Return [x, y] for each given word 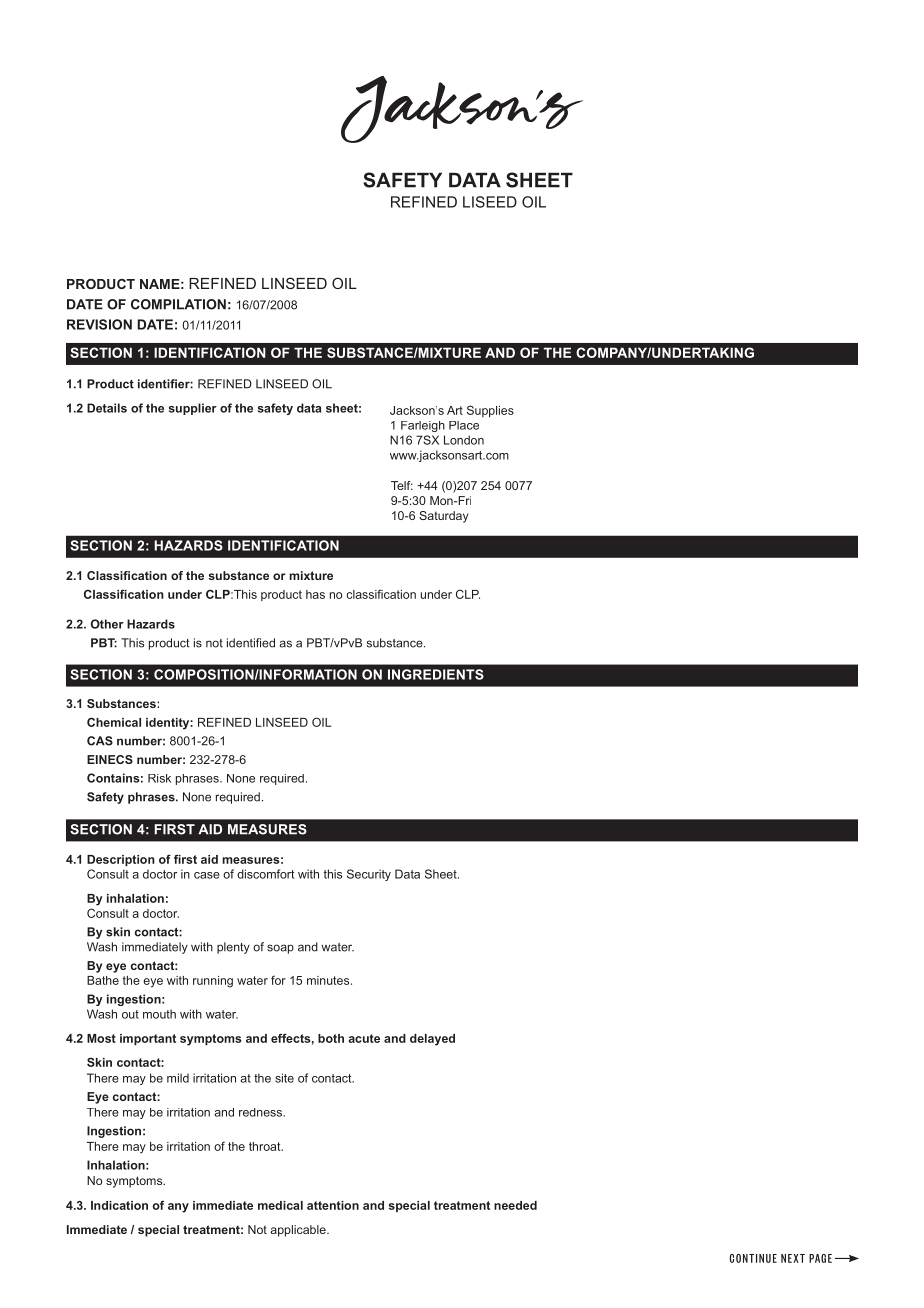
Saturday [444, 517]
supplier [193, 409]
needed [515, 1205]
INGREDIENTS [436, 674]
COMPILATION [178, 304]
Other [107, 624]
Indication [119, 1205]
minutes [329, 980]
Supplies [490, 411]
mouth [159, 1014]
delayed [432, 1040]
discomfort [265, 874]
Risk [159, 778]
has [315, 594]
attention [333, 1205]
